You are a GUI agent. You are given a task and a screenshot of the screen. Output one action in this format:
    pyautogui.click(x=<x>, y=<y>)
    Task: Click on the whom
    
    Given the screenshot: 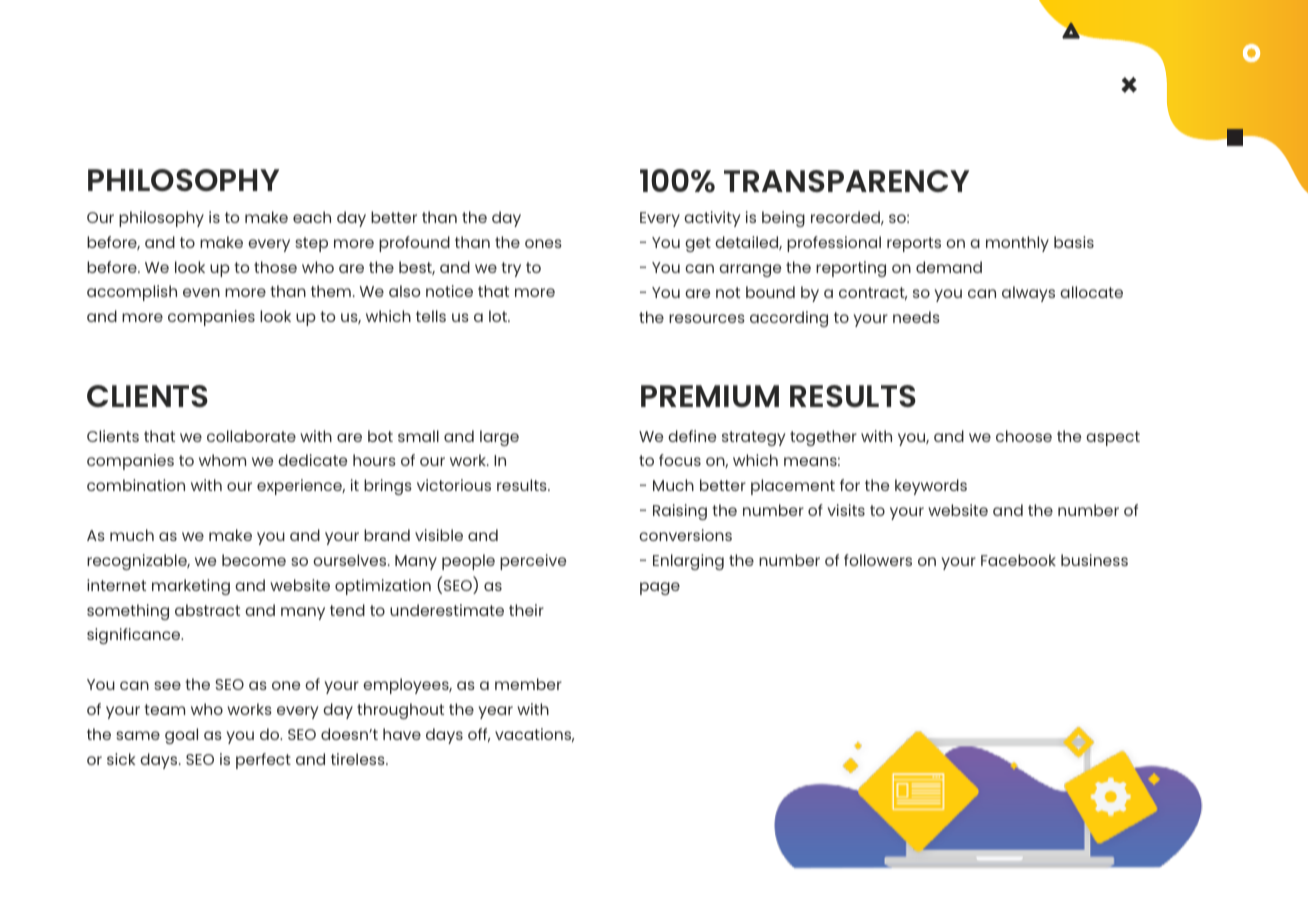 What is the action you would take?
    pyautogui.click(x=222, y=460)
